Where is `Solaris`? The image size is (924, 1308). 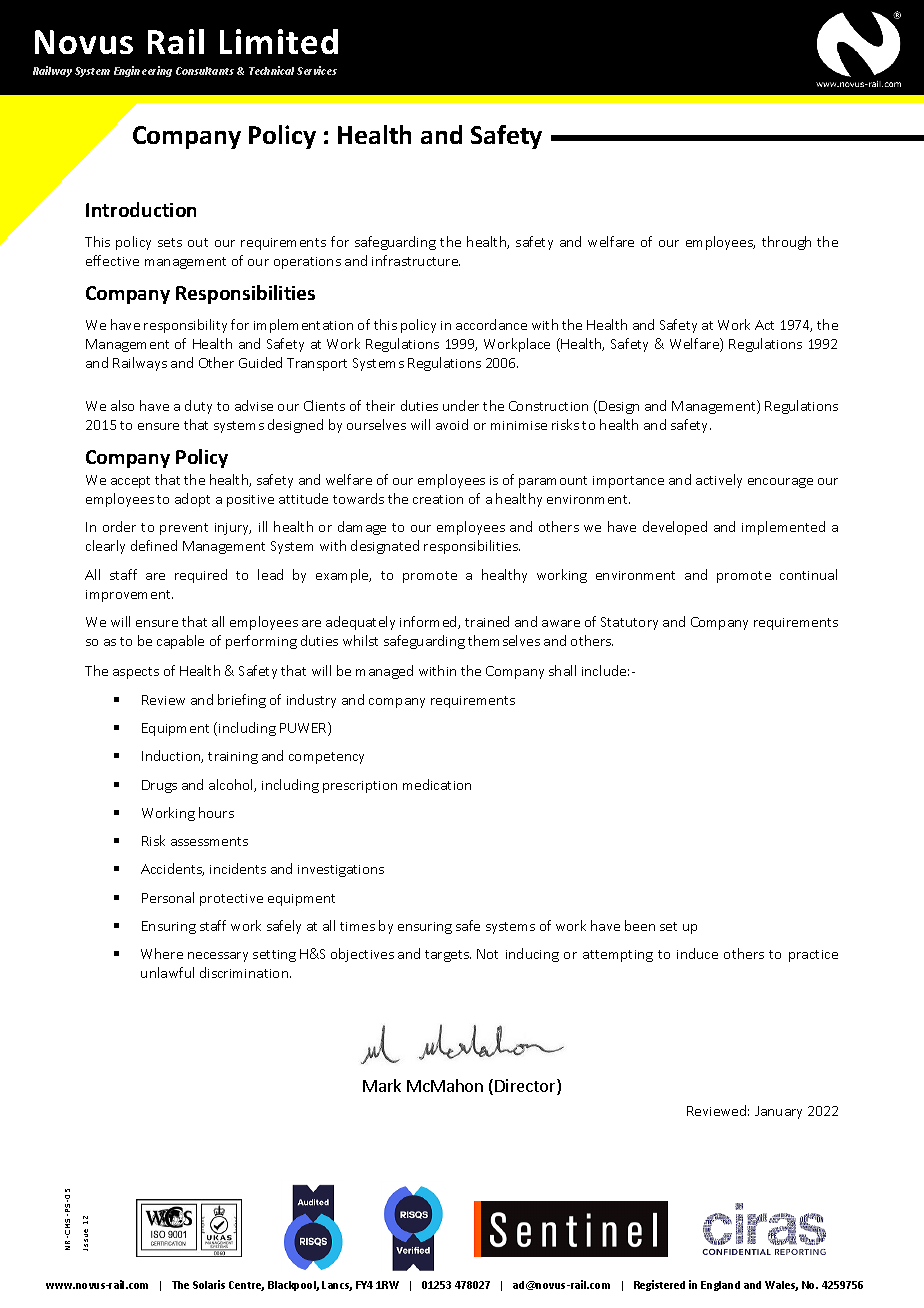 Solaris is located at coordinates (209, 1284).
